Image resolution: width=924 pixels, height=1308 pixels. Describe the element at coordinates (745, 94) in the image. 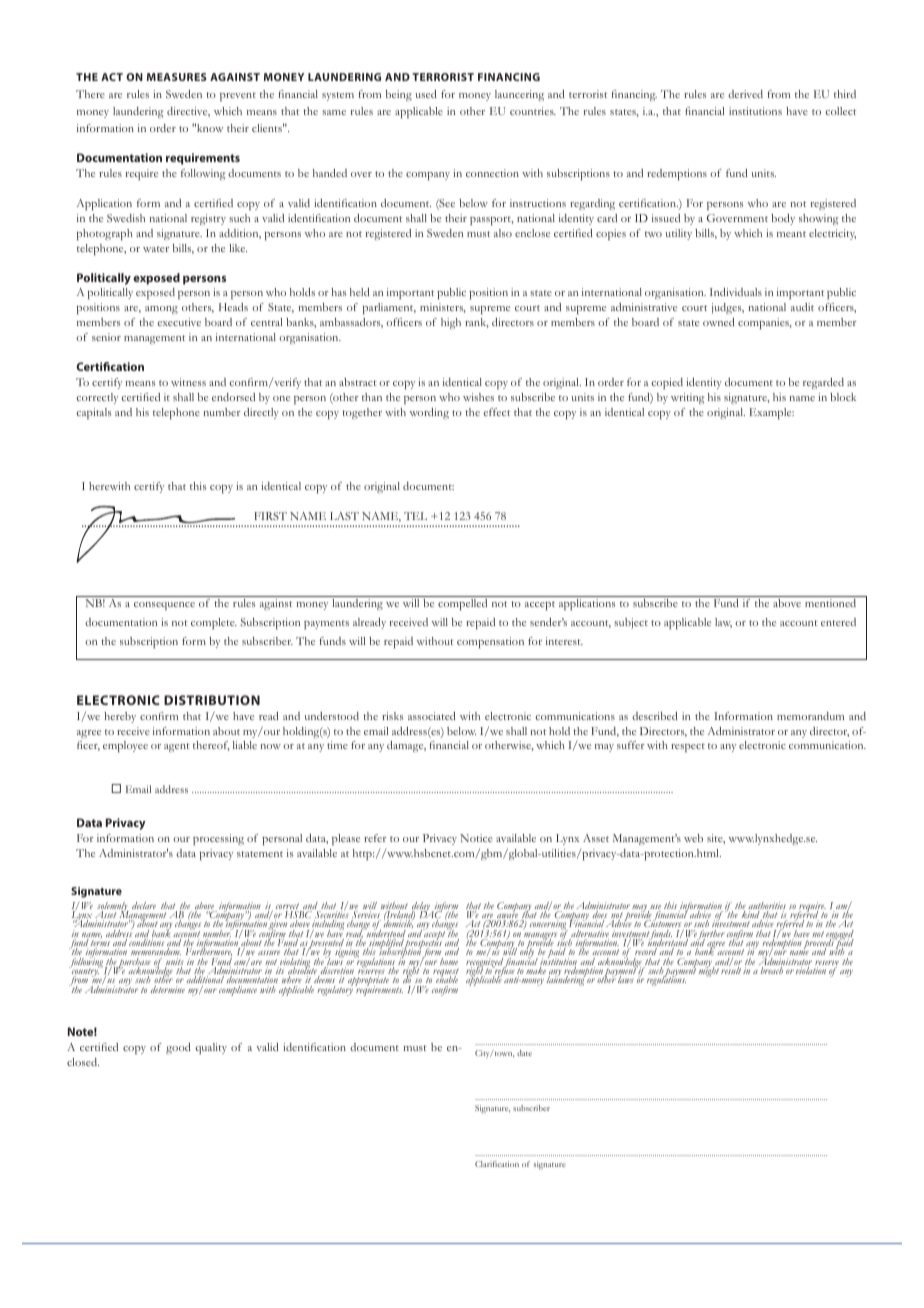

I see `derived` at that location.
